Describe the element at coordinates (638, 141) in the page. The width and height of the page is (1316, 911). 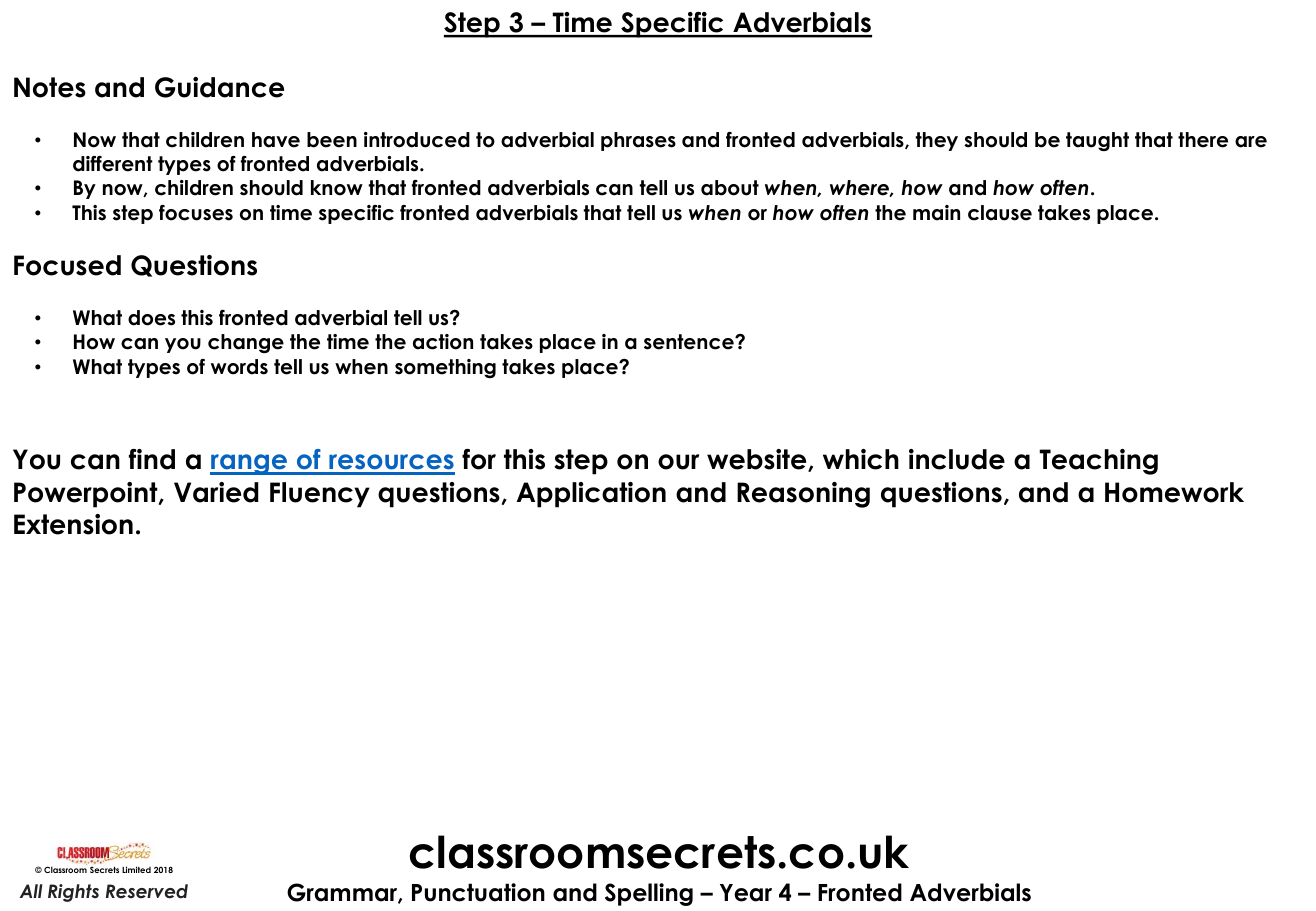
I see `phrases` at that location.
